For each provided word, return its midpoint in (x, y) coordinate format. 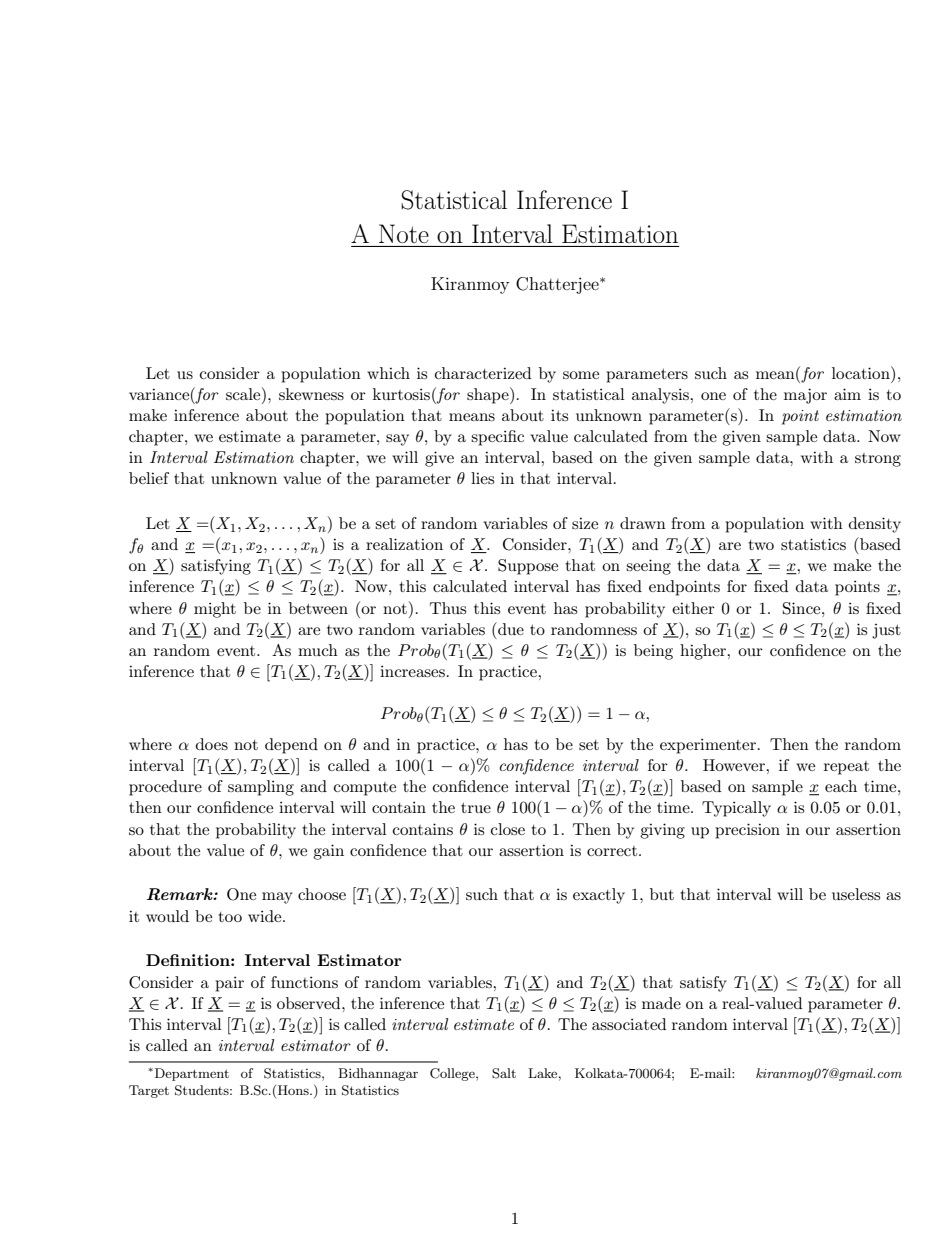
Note (404, 233)
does (212, 744)
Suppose (528, 567)
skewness (311, 394)
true (476, 808)
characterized (483, 373)
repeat (846, 768)
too (230, 917)
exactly (599, 896)
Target (149, 1091)
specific (497, 438)
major (805, 396)
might (215, 610)
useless (856, 894)
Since (803, 608)
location (862, 372)
